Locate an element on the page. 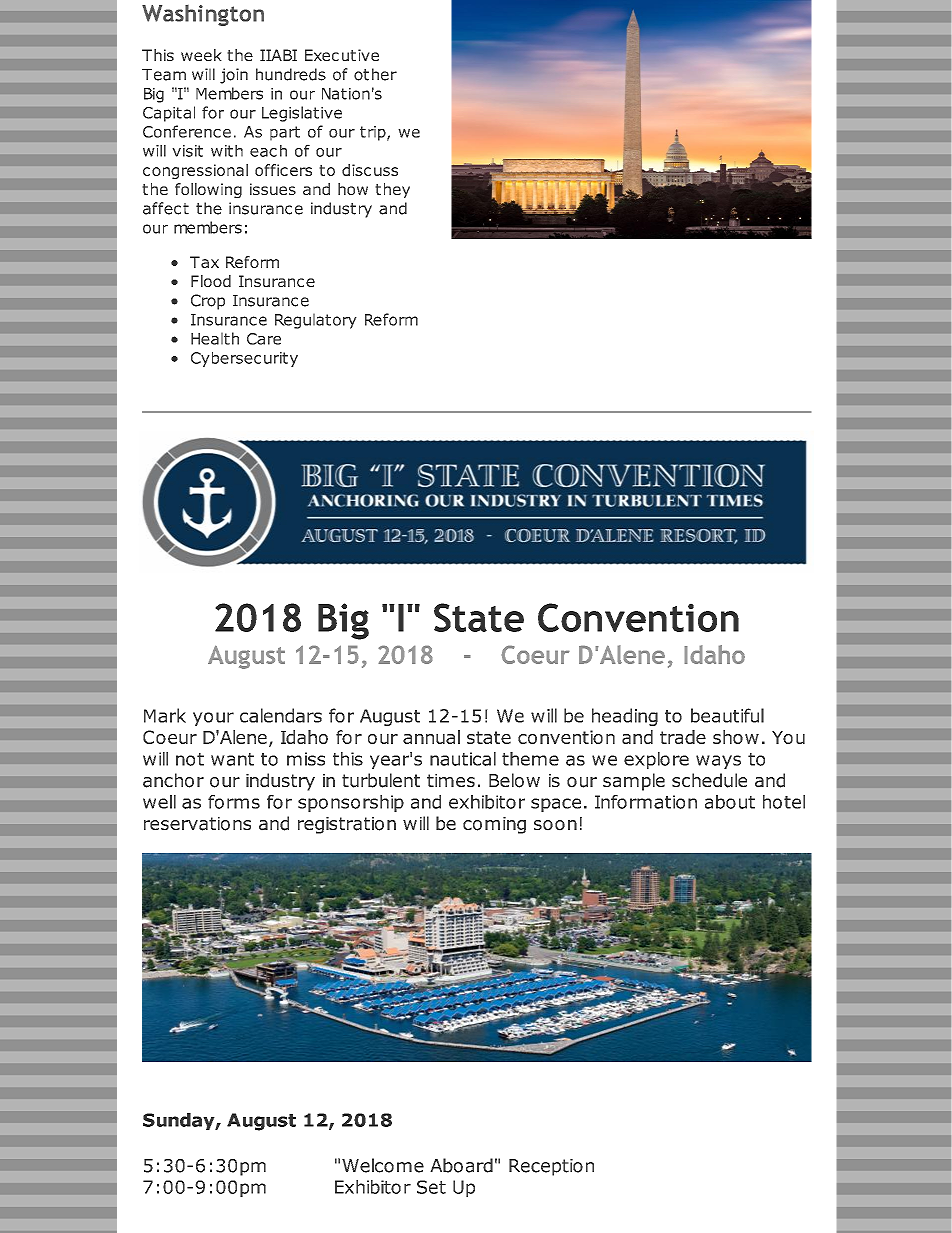  your is located at coordinates (213, 719).
